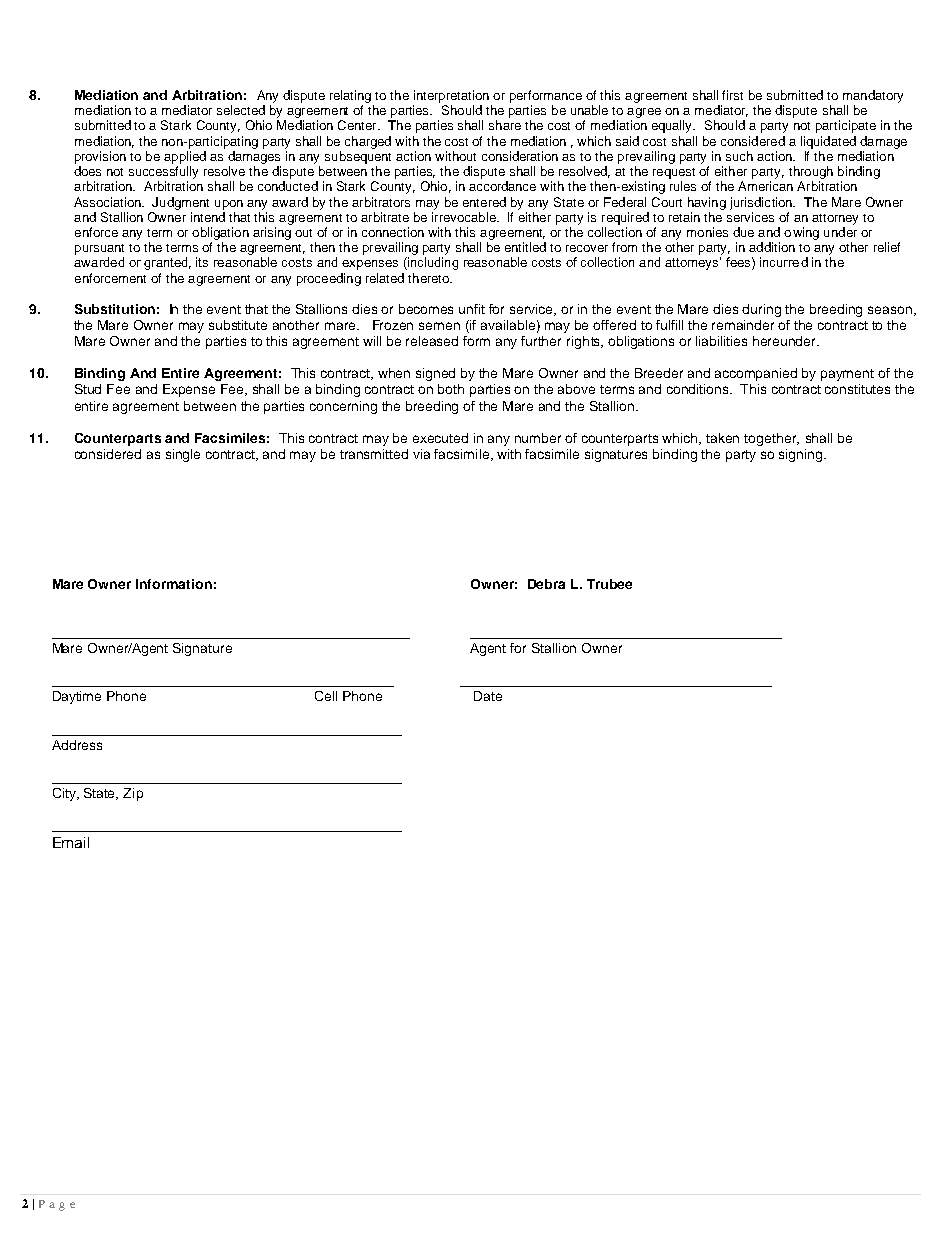 The height and width of the screenshot is (1233, 952). What do you see at coordinates (771, 439) in the screenshot?
I see `together` at bounding box center [771, 439].
